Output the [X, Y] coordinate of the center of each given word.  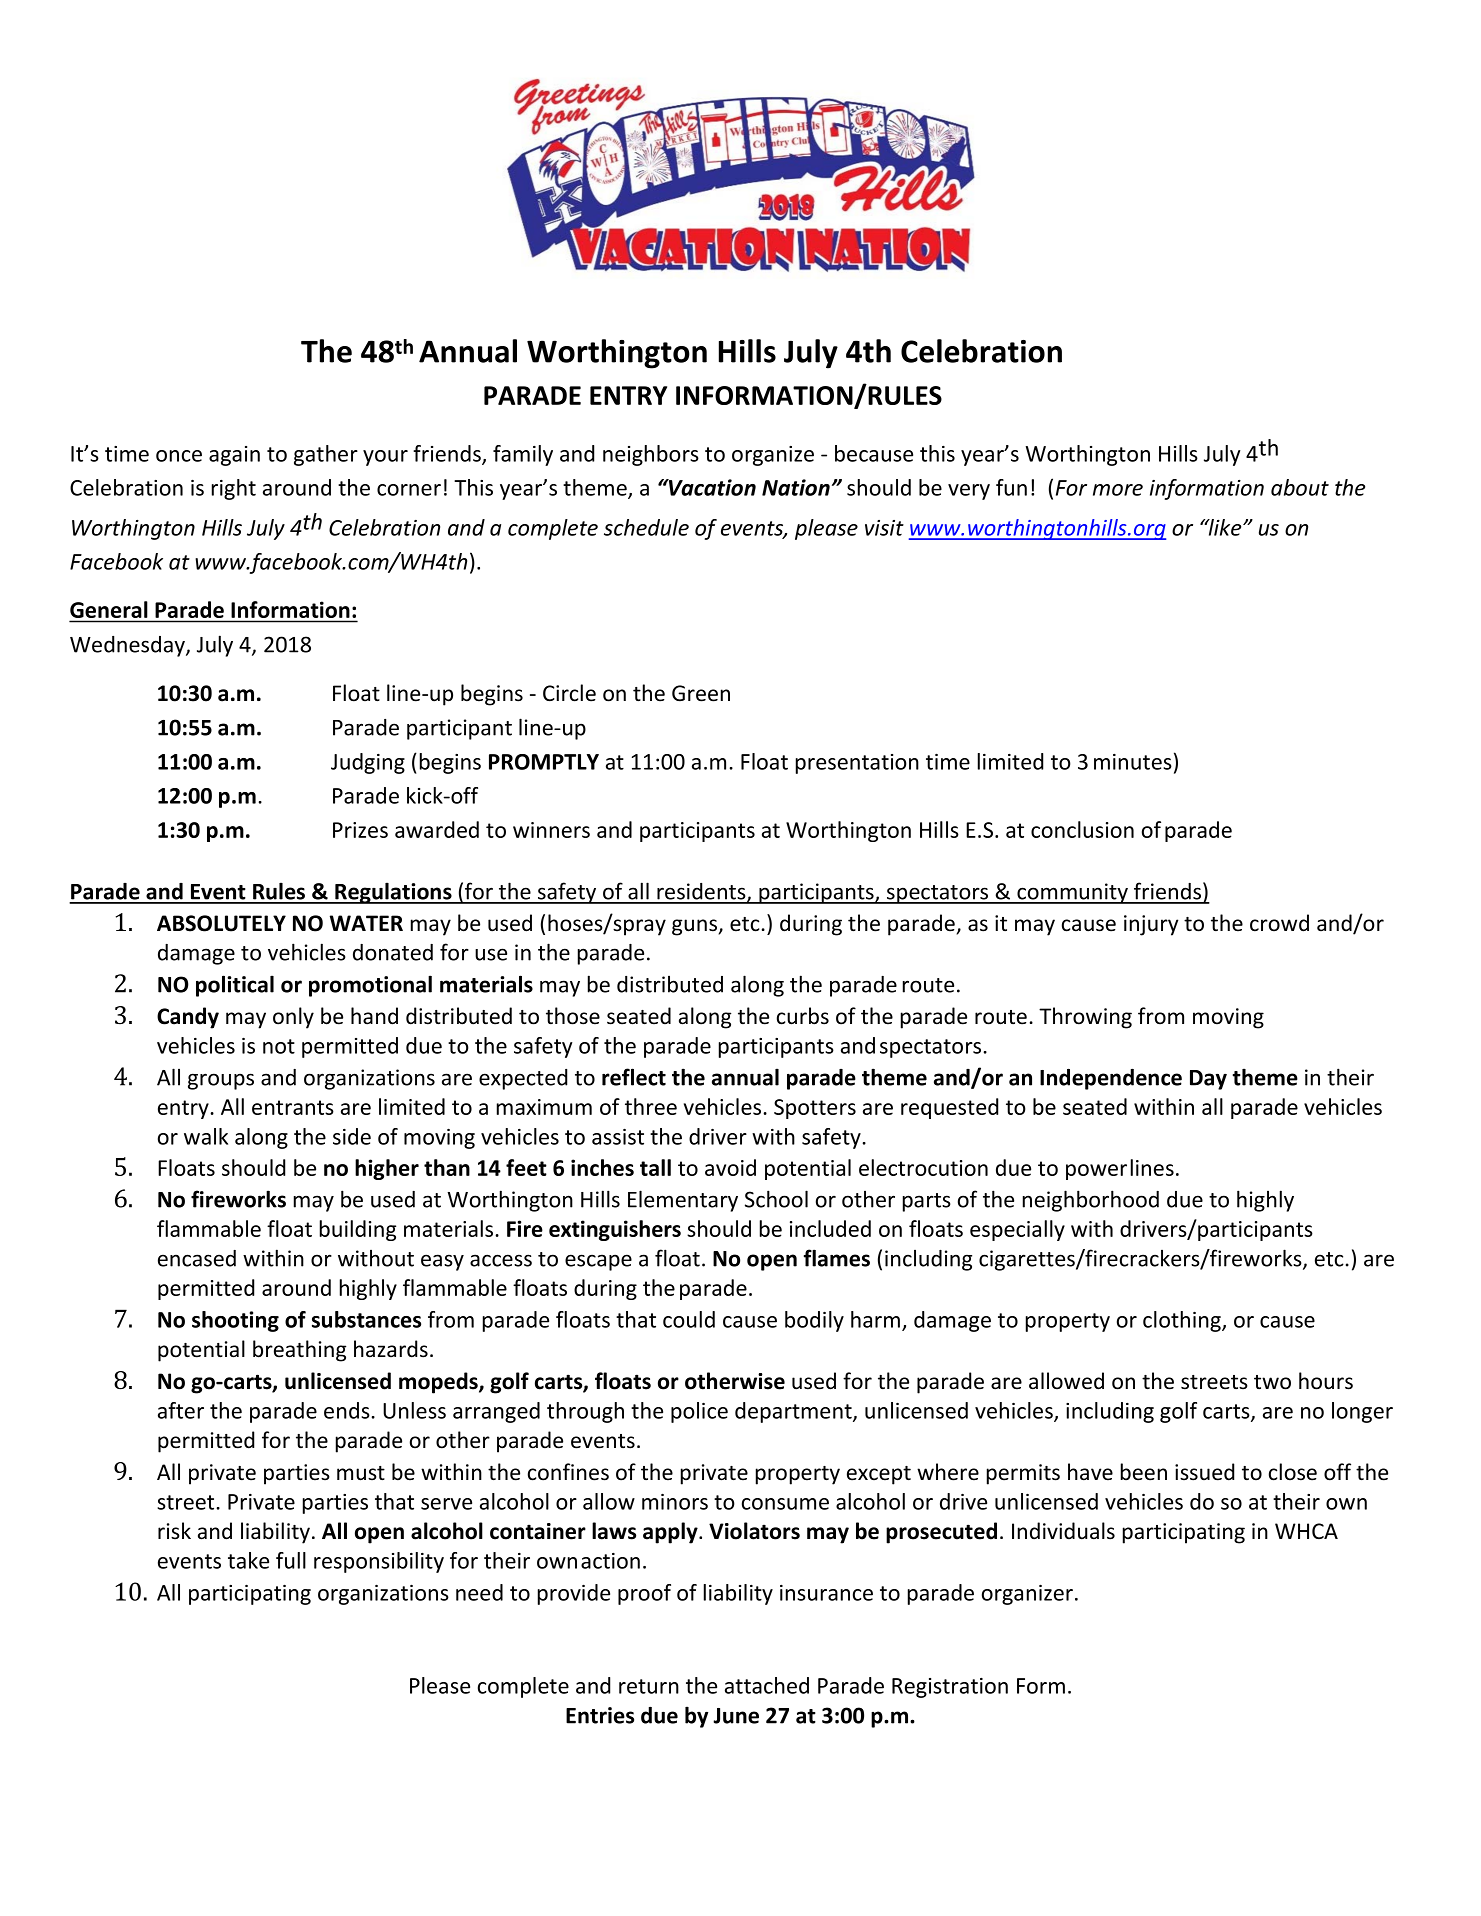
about [1300, 487]
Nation [796, 487]
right [234, 489]
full [291, 1560]
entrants [293, 1107]
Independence [1111, 1079]
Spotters [815, 1109]
